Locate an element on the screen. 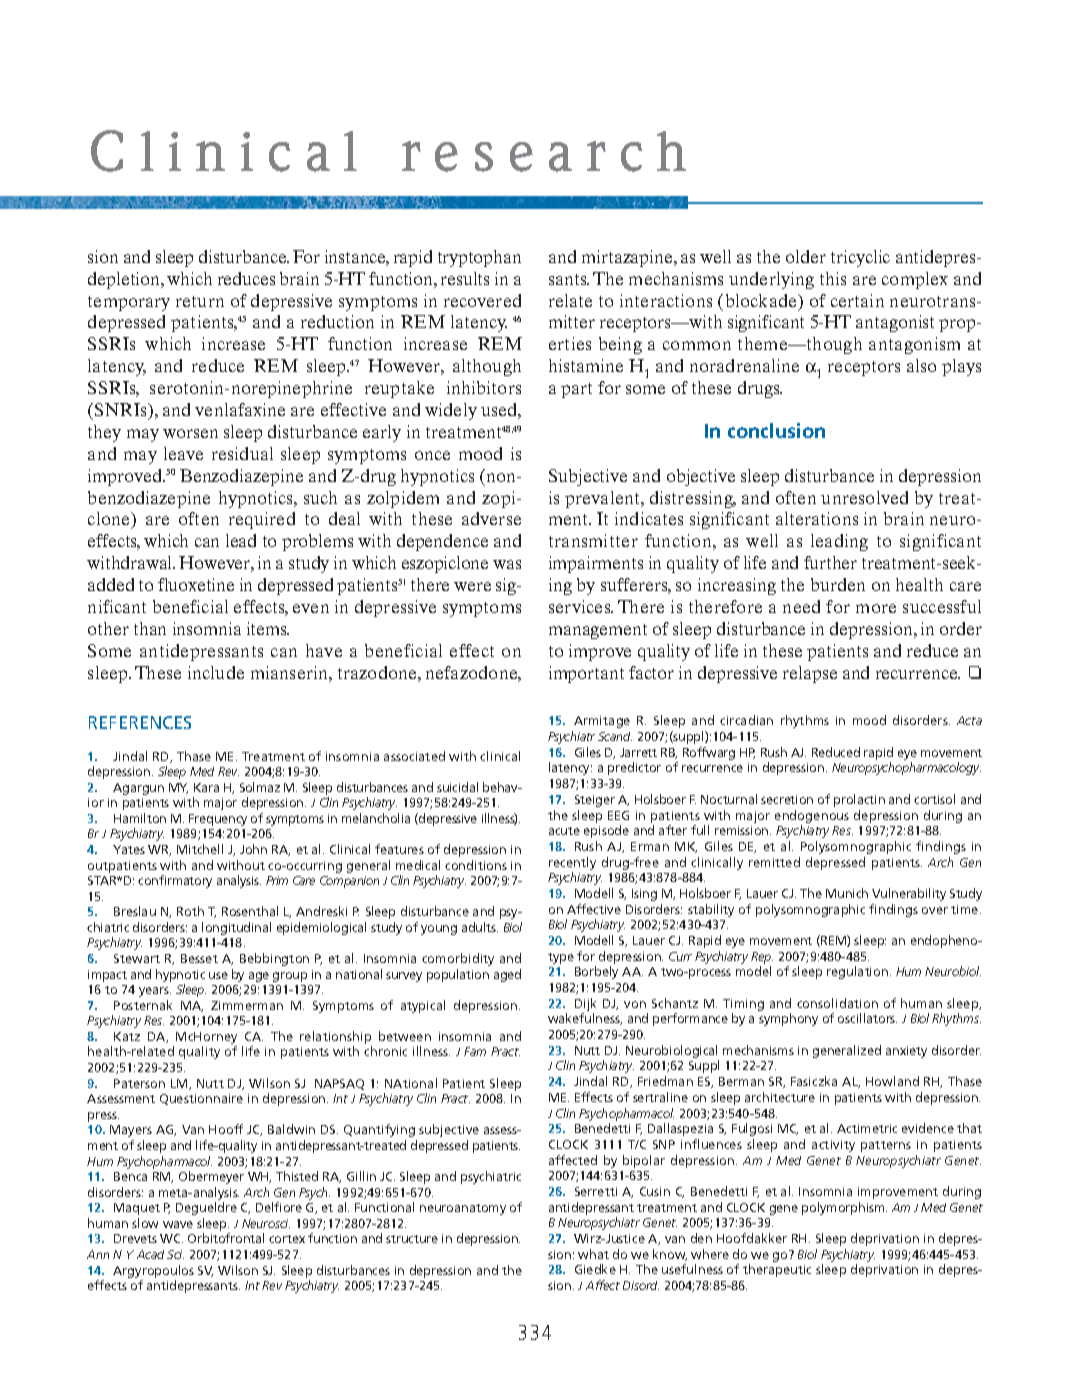 Image resolution: width=1086 pixels, height=1396 pixels. suicidal is located at coordinates (457, 787).
